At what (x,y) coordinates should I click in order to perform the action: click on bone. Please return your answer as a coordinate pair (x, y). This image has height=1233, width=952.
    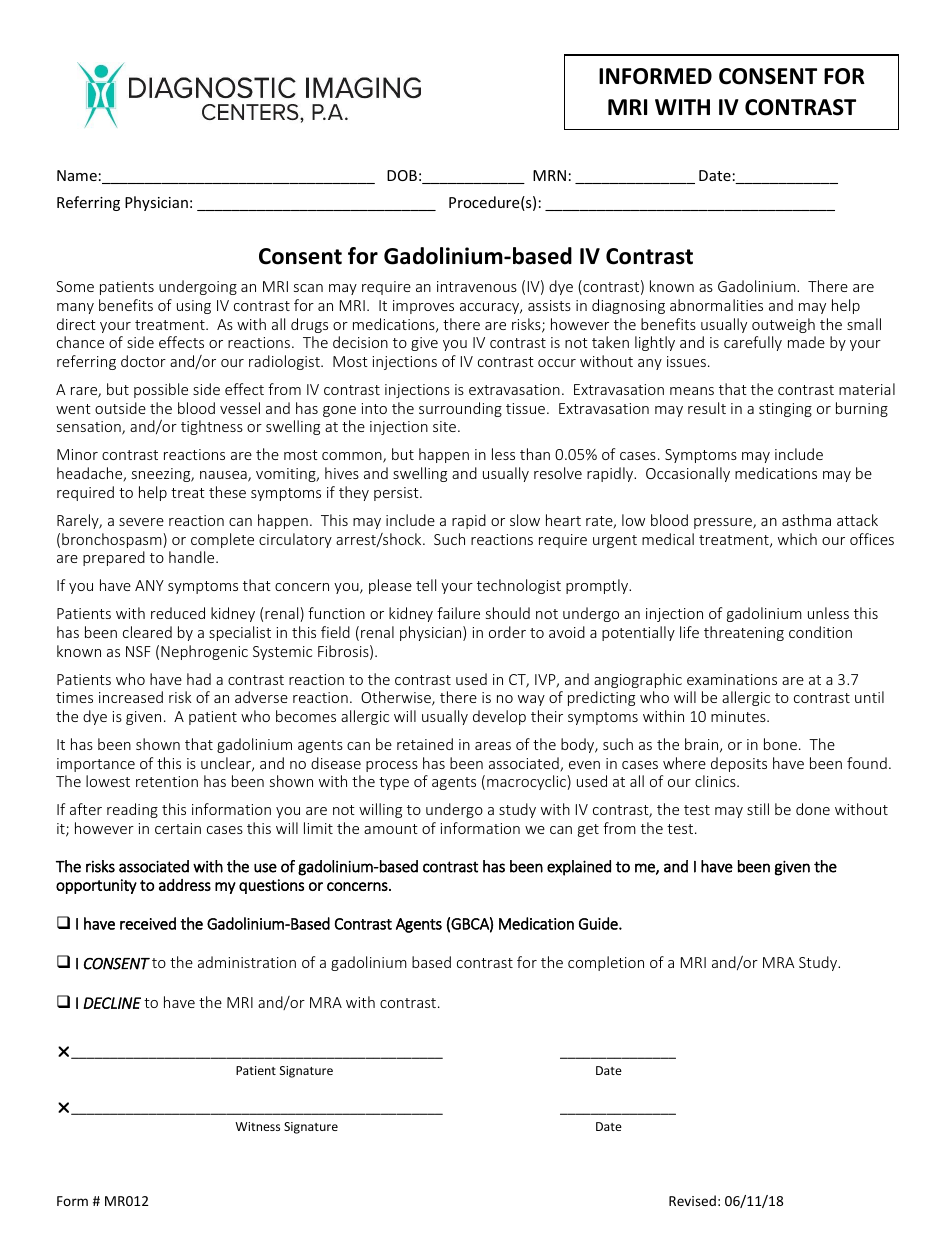
    Looking at the image, I should click on (782, 744).
